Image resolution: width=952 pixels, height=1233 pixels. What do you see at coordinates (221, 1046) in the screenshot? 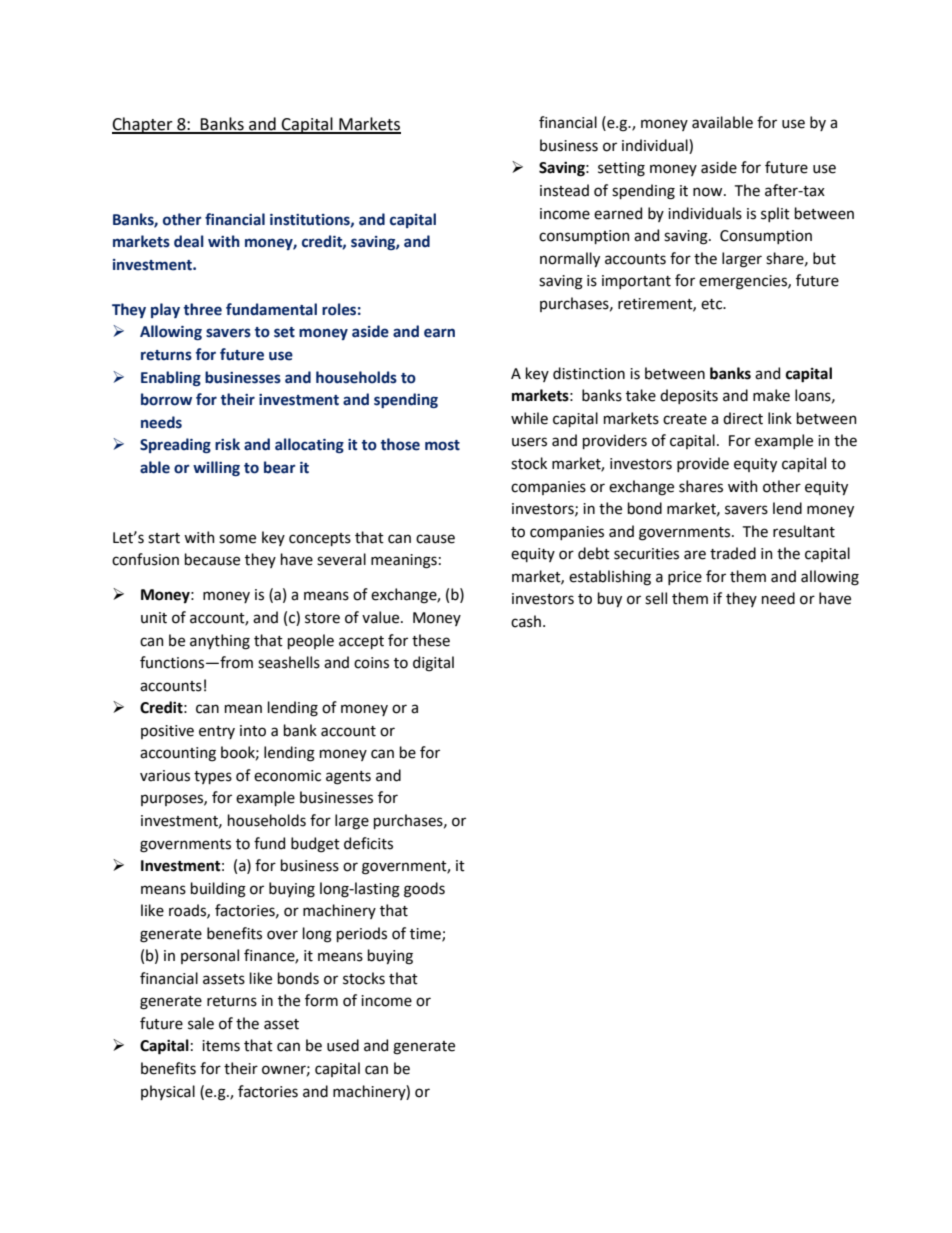
I see `items` at bounding box center [221, 1046].
